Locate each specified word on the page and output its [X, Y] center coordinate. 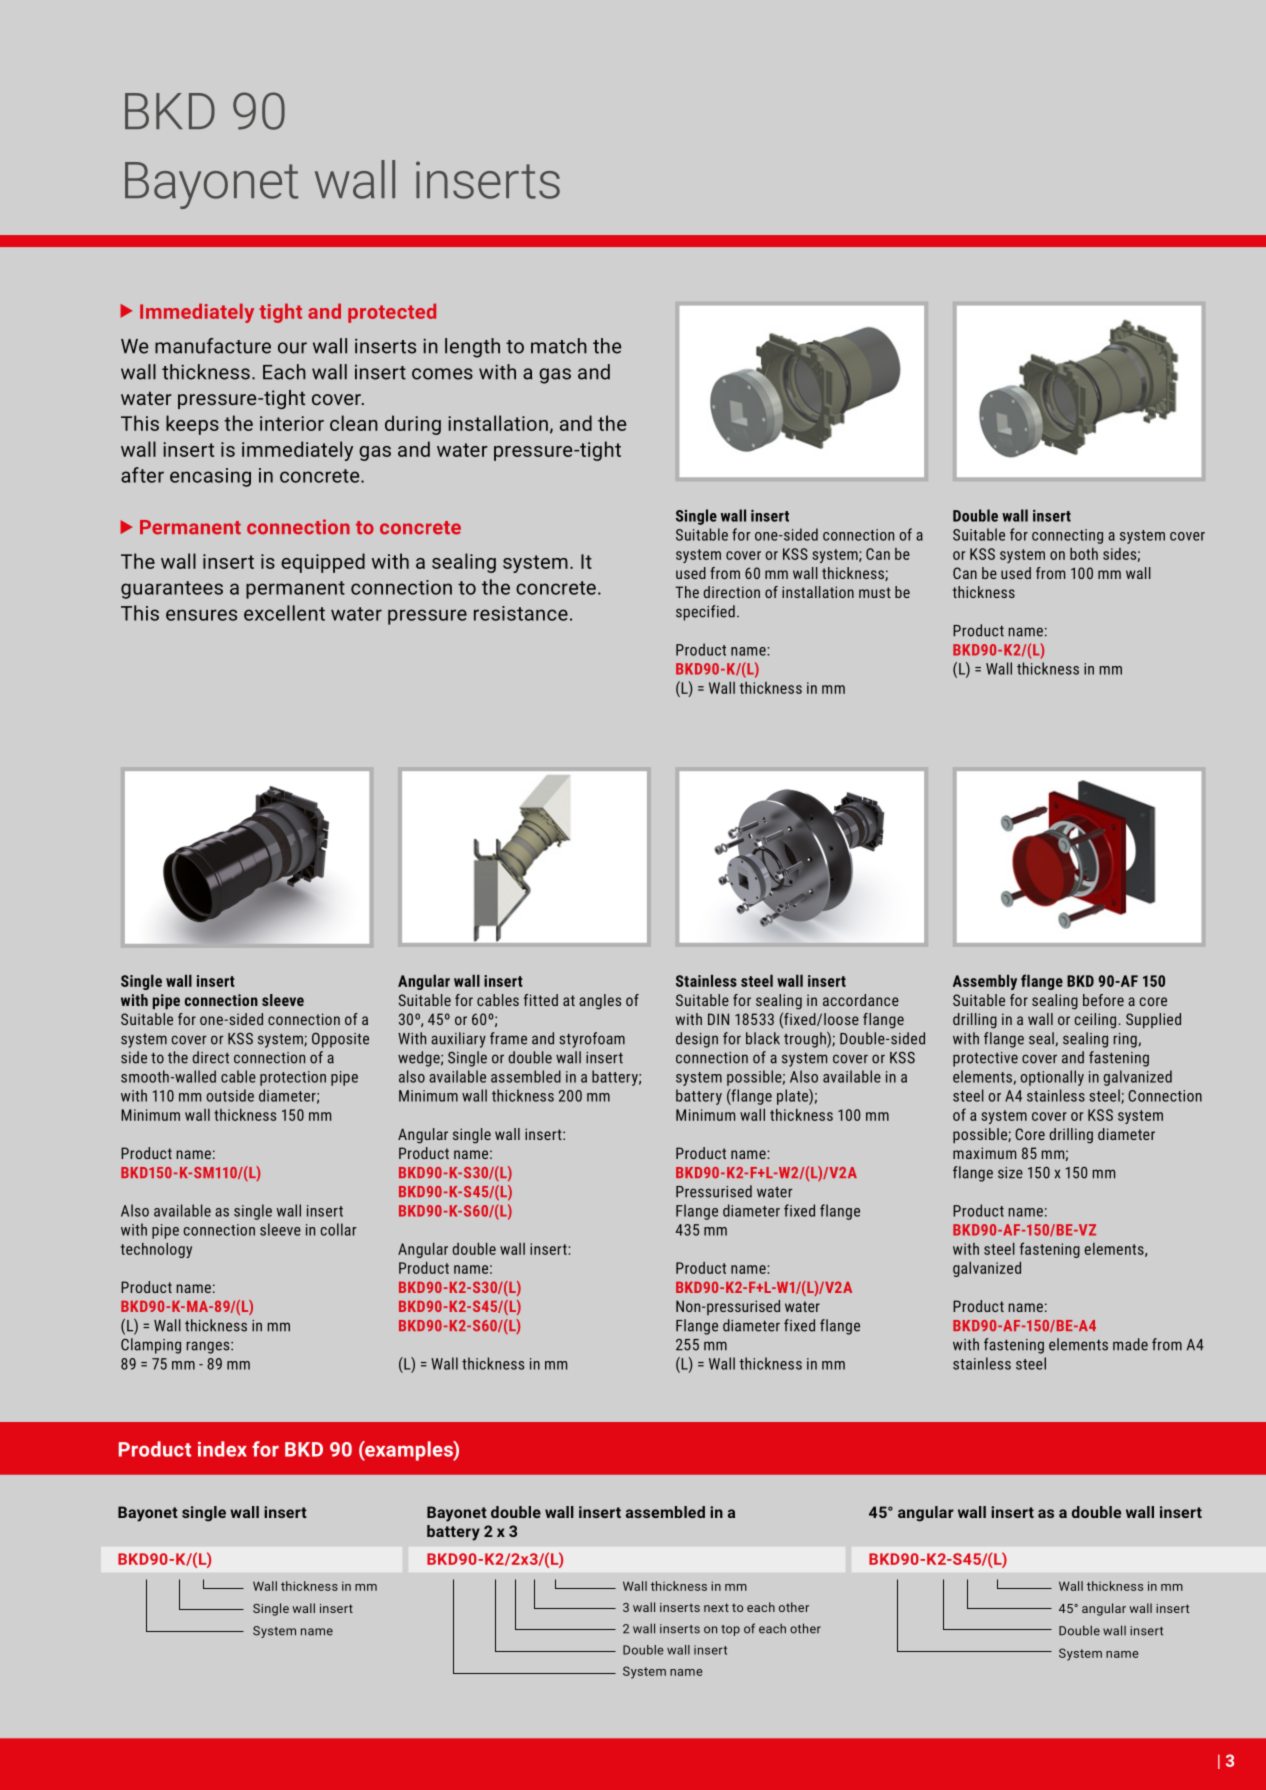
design [697, 1040]
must [875, 592]
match [559, 346]
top [730, 1630]
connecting [1067, 536]
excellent [284, 613]
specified [705, 613]
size [1010, 1173]
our [292, 348]
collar [338, 1229]
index [222, 1449]
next [716, 1607]
